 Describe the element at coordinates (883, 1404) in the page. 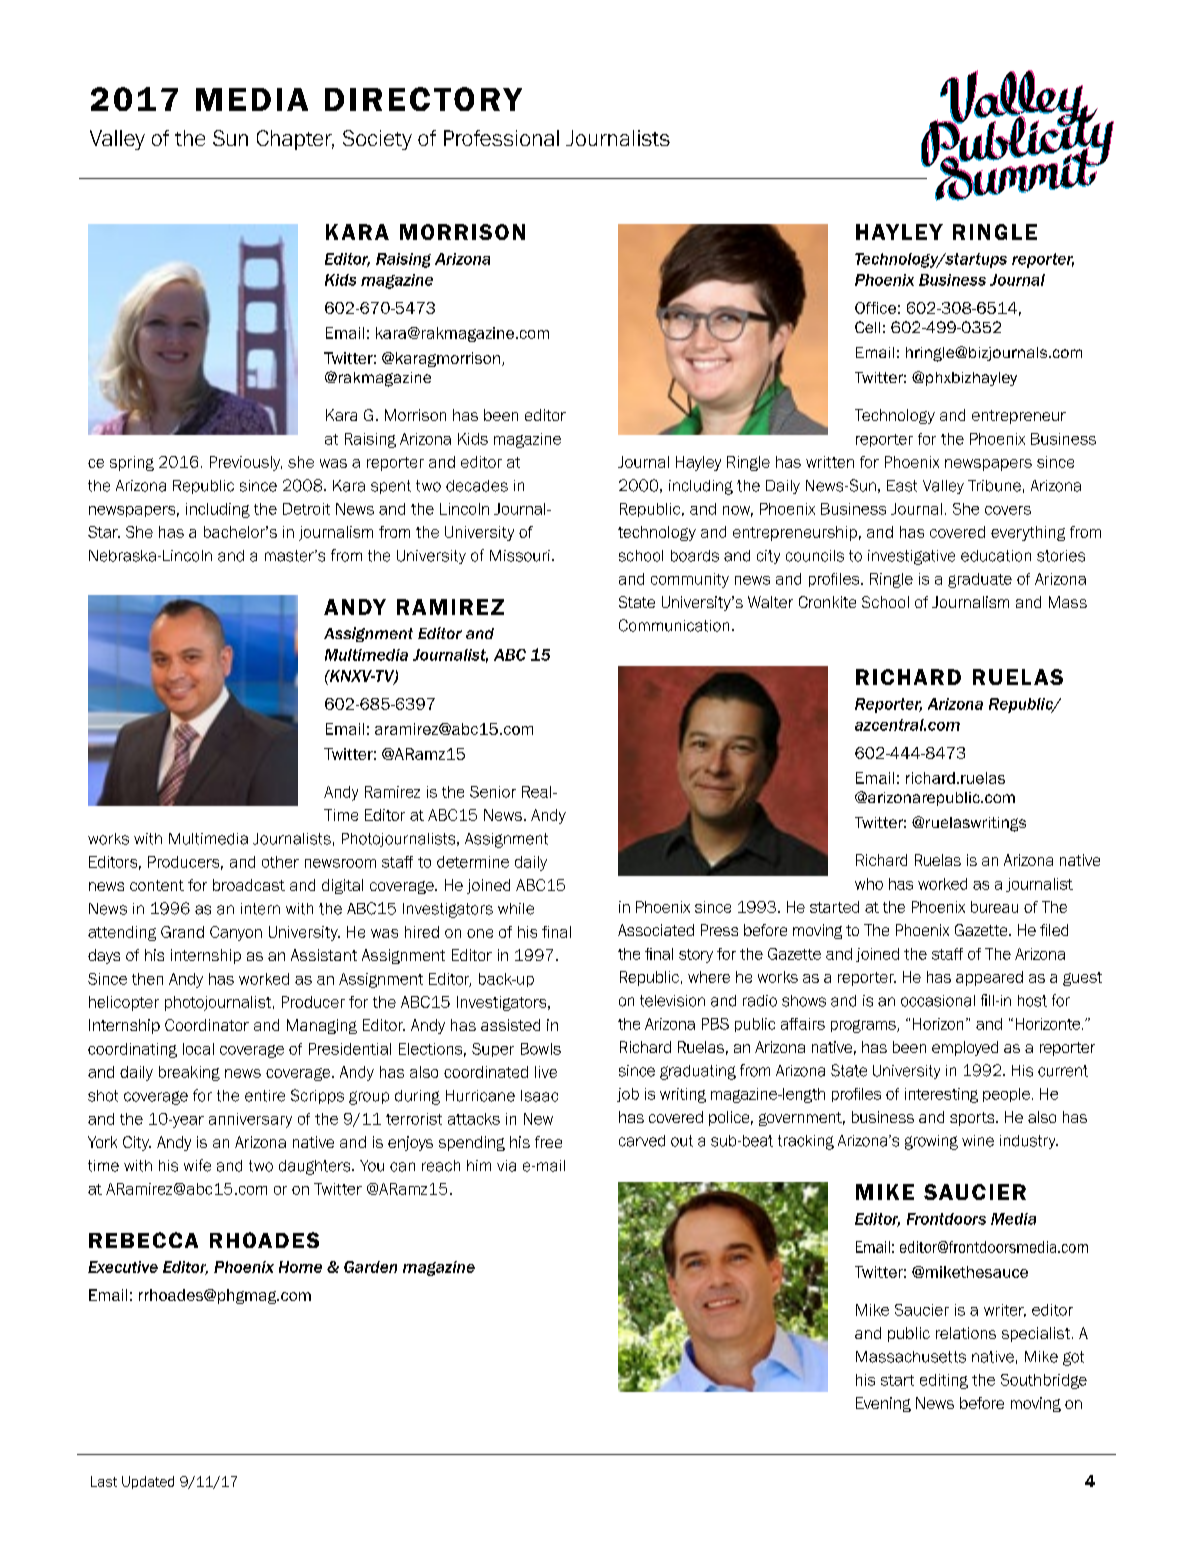

I see `Evening` at that location.
